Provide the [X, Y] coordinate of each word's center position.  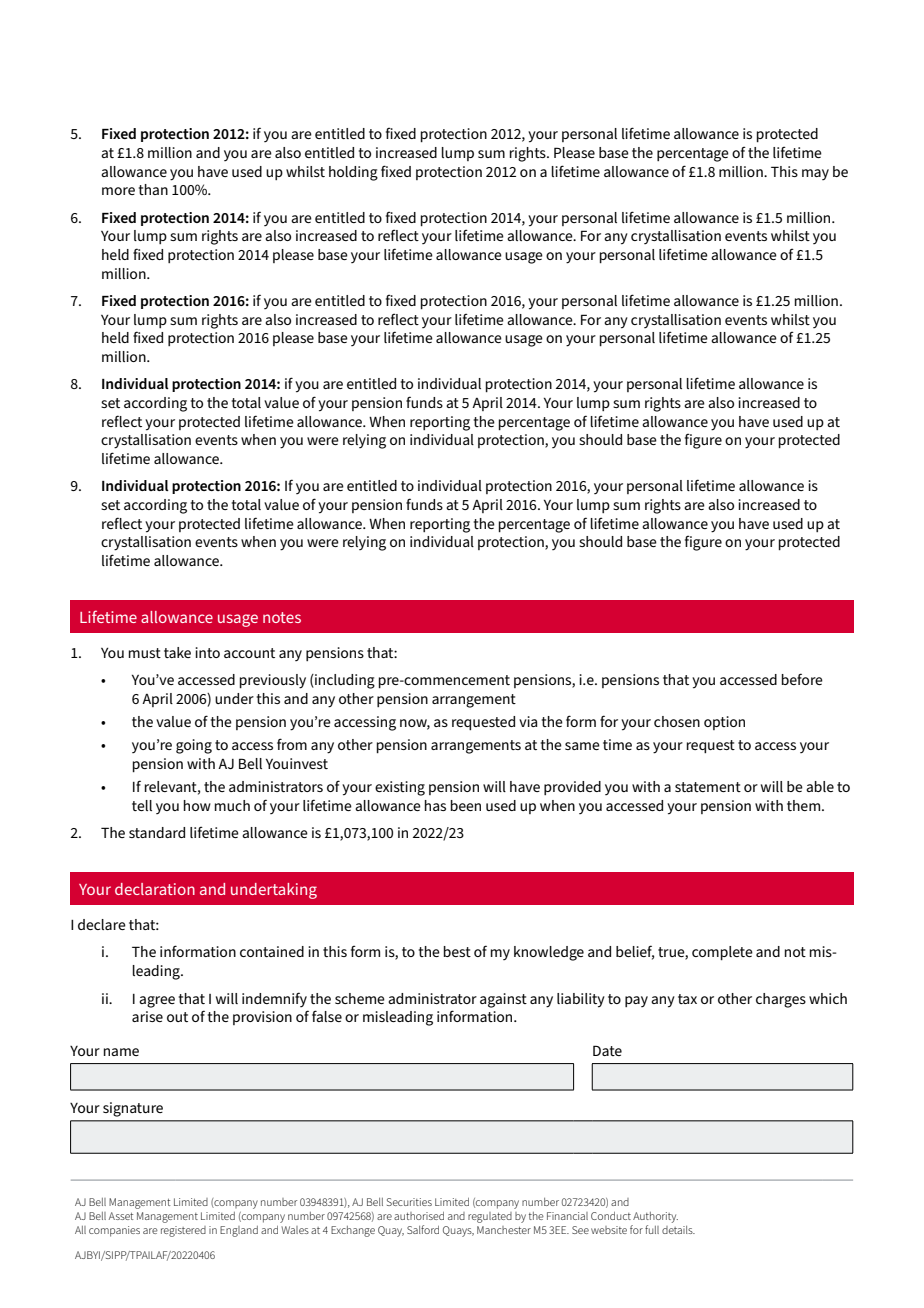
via [528, 721]
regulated [490, 1217]
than [153, 189]
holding [353, 173]
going [194, 746]
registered [183, 1231]
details [678, 1230]
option [724, 723]
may [815, 174]
